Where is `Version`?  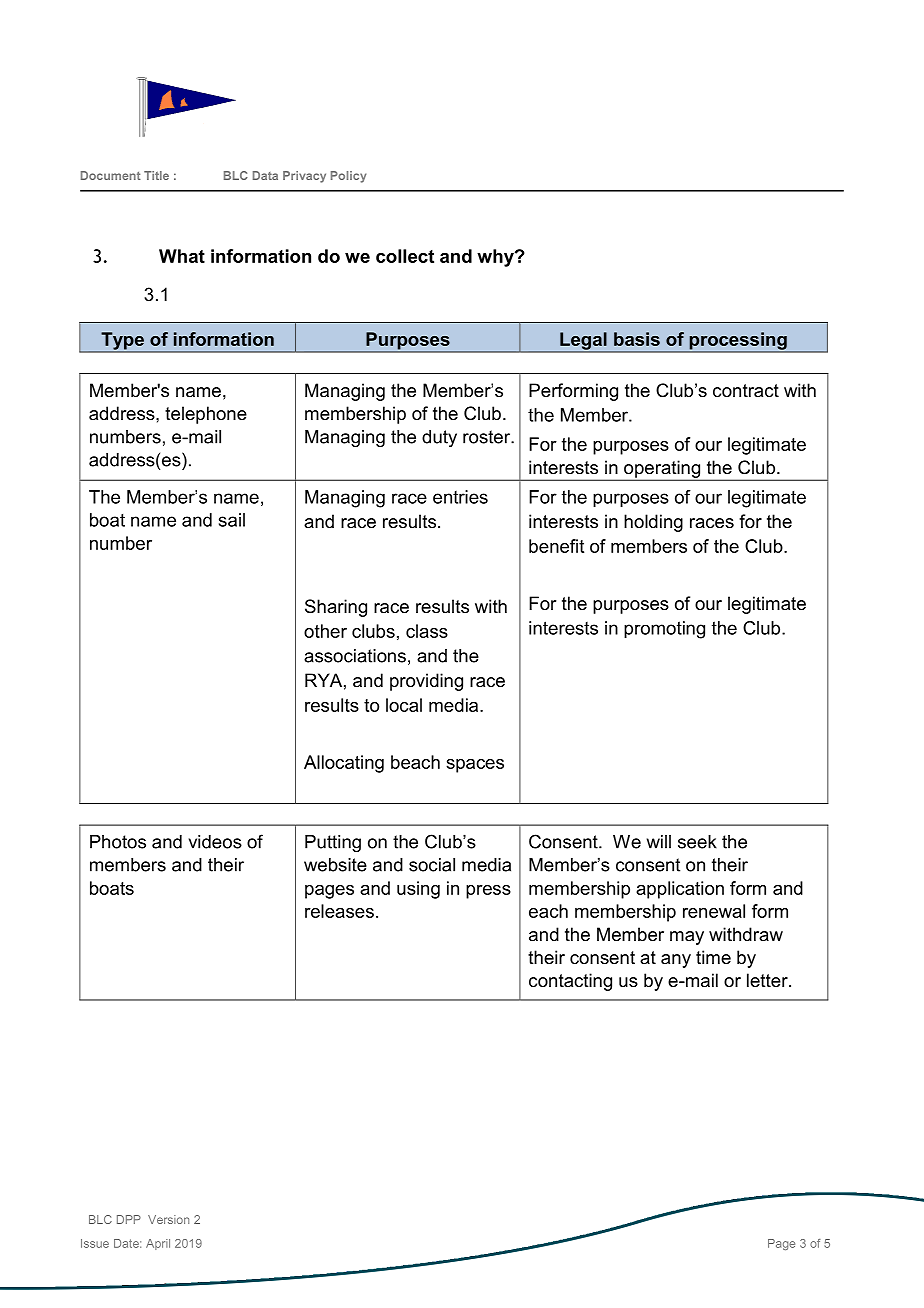
Version is located at coordinates (168, 1219).
